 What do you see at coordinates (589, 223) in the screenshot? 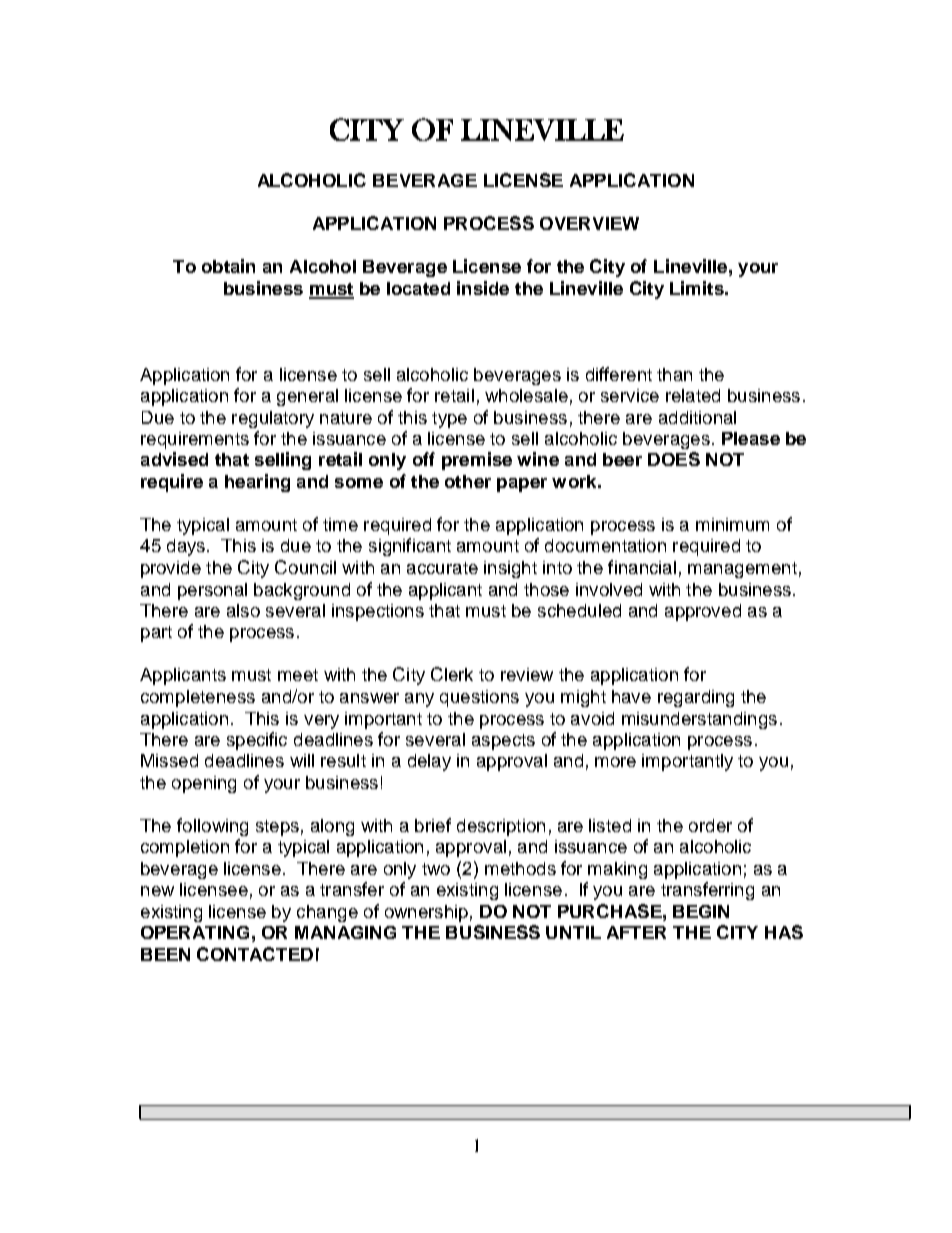
I see `OVERVIEW` at bounding box center [589, 223].
